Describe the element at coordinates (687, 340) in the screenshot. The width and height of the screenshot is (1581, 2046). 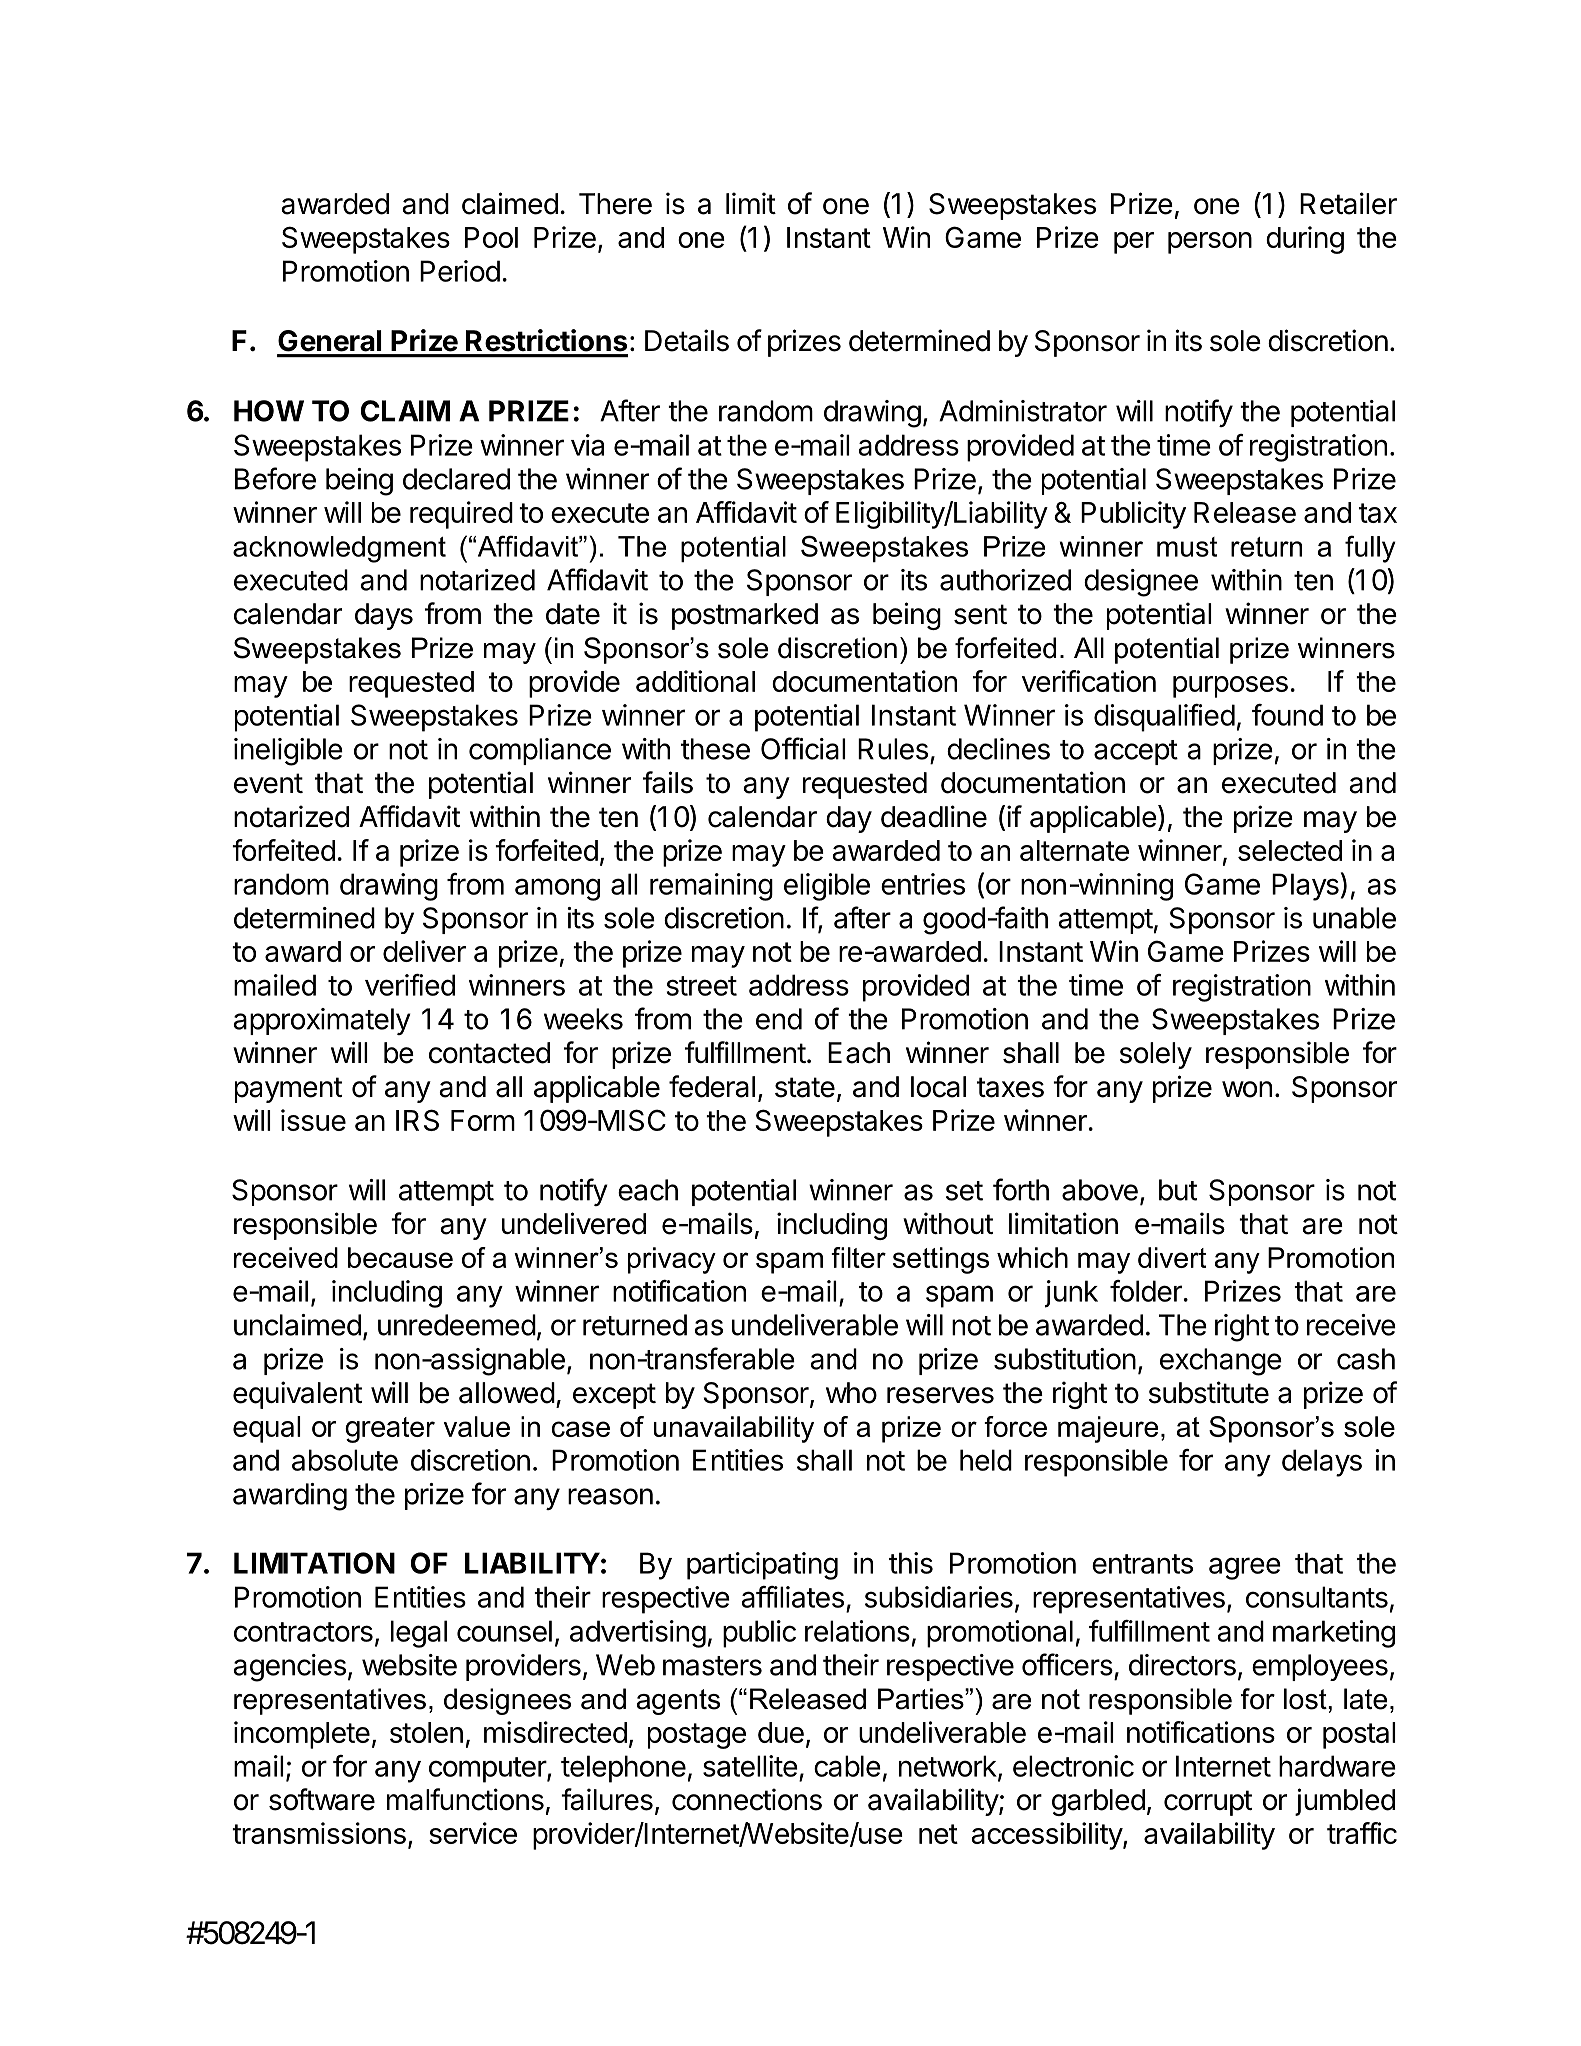
I see `Details` at that location.
